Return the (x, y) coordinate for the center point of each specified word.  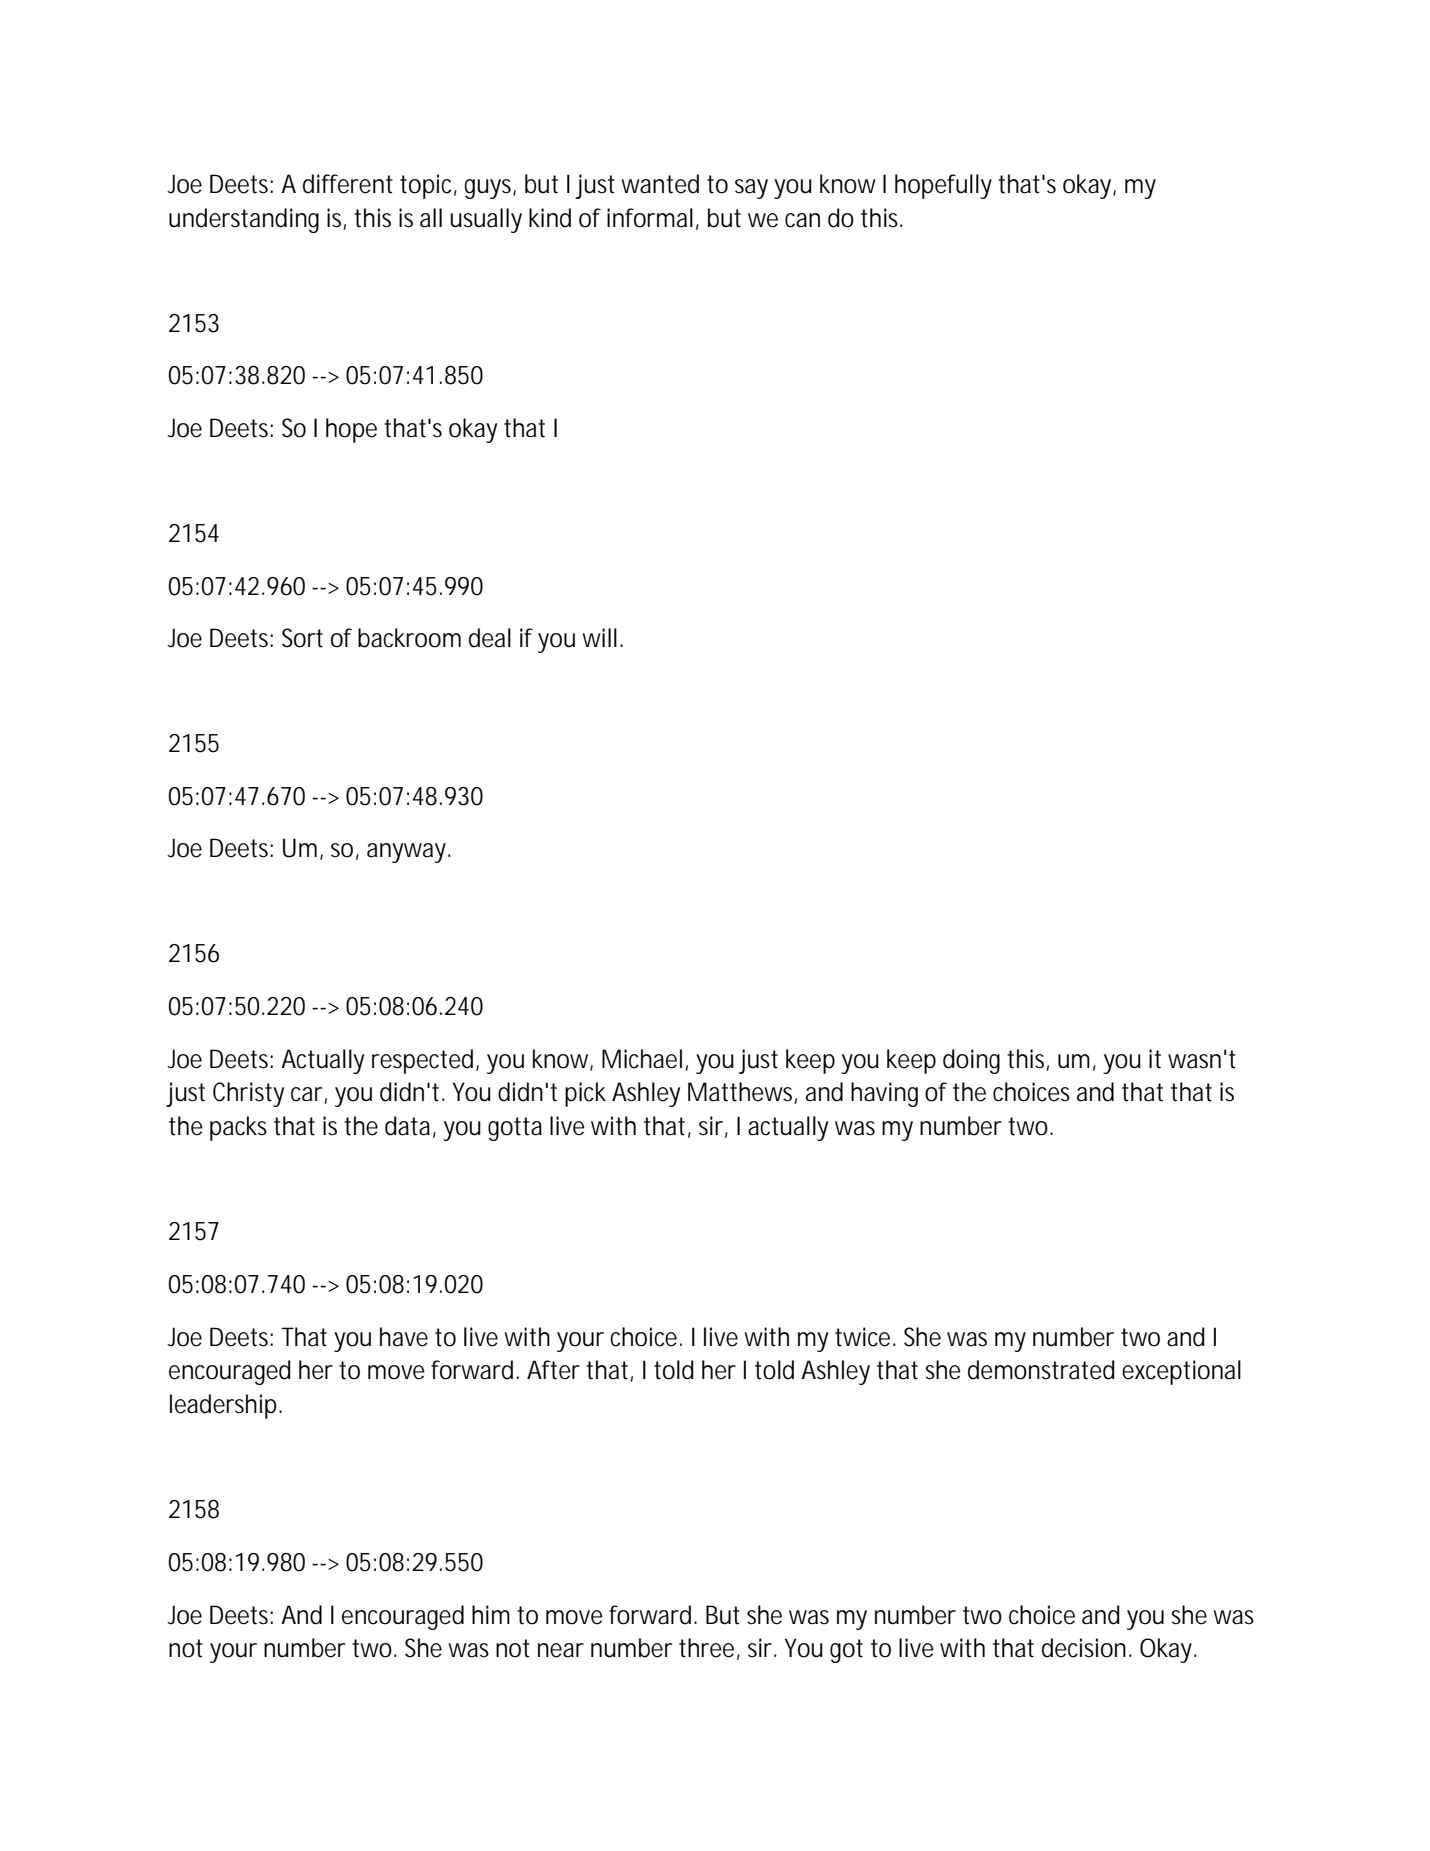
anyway (408, 853)
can (802, 220)
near (561, 1650)
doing (971, 1061)
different (348, 184)
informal (650, 218)
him (491, 1614)
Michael (642, 1059)
